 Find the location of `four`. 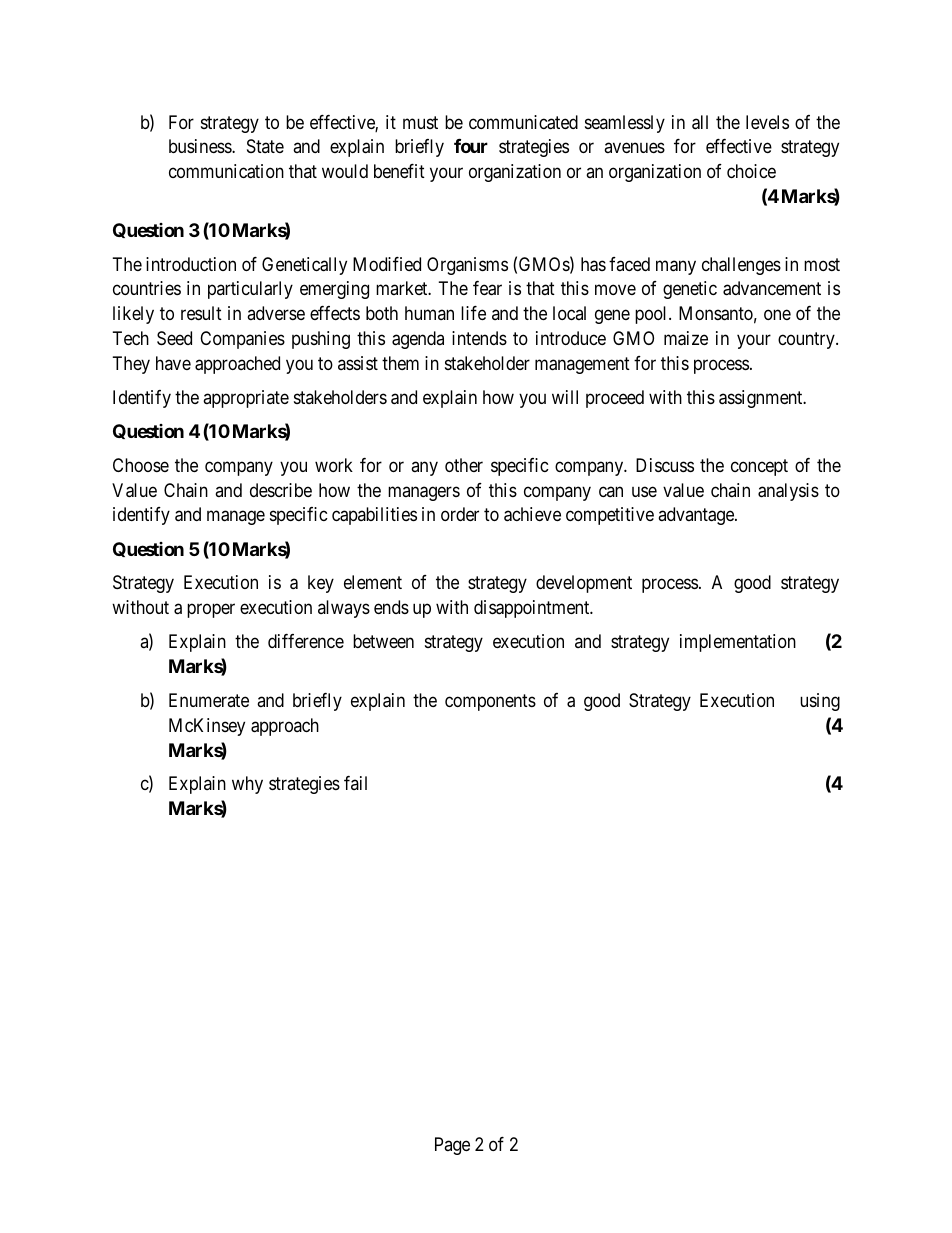

four is located at coordinates (471, 146).
